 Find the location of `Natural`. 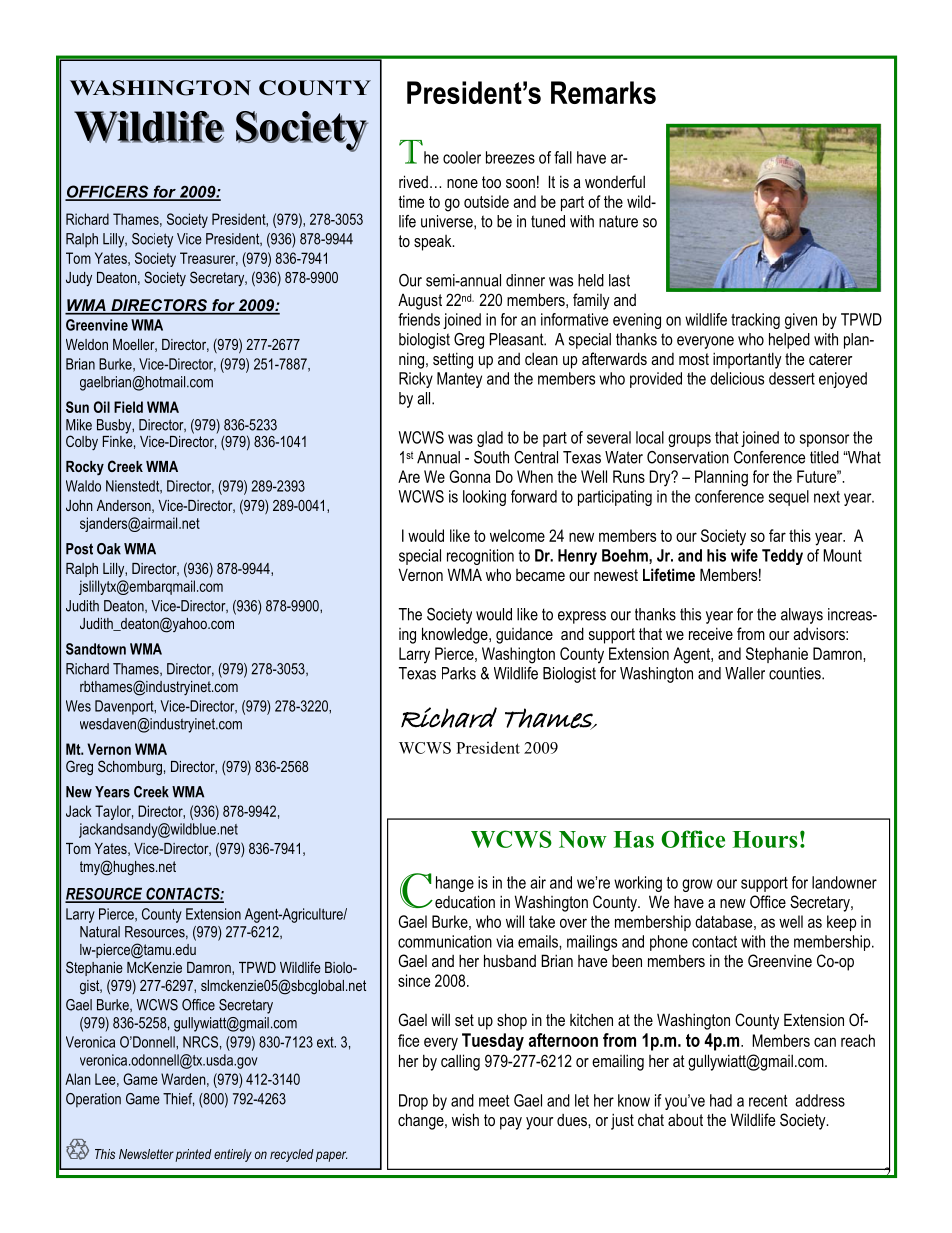

Natural is located at coordinates (100, 932).
